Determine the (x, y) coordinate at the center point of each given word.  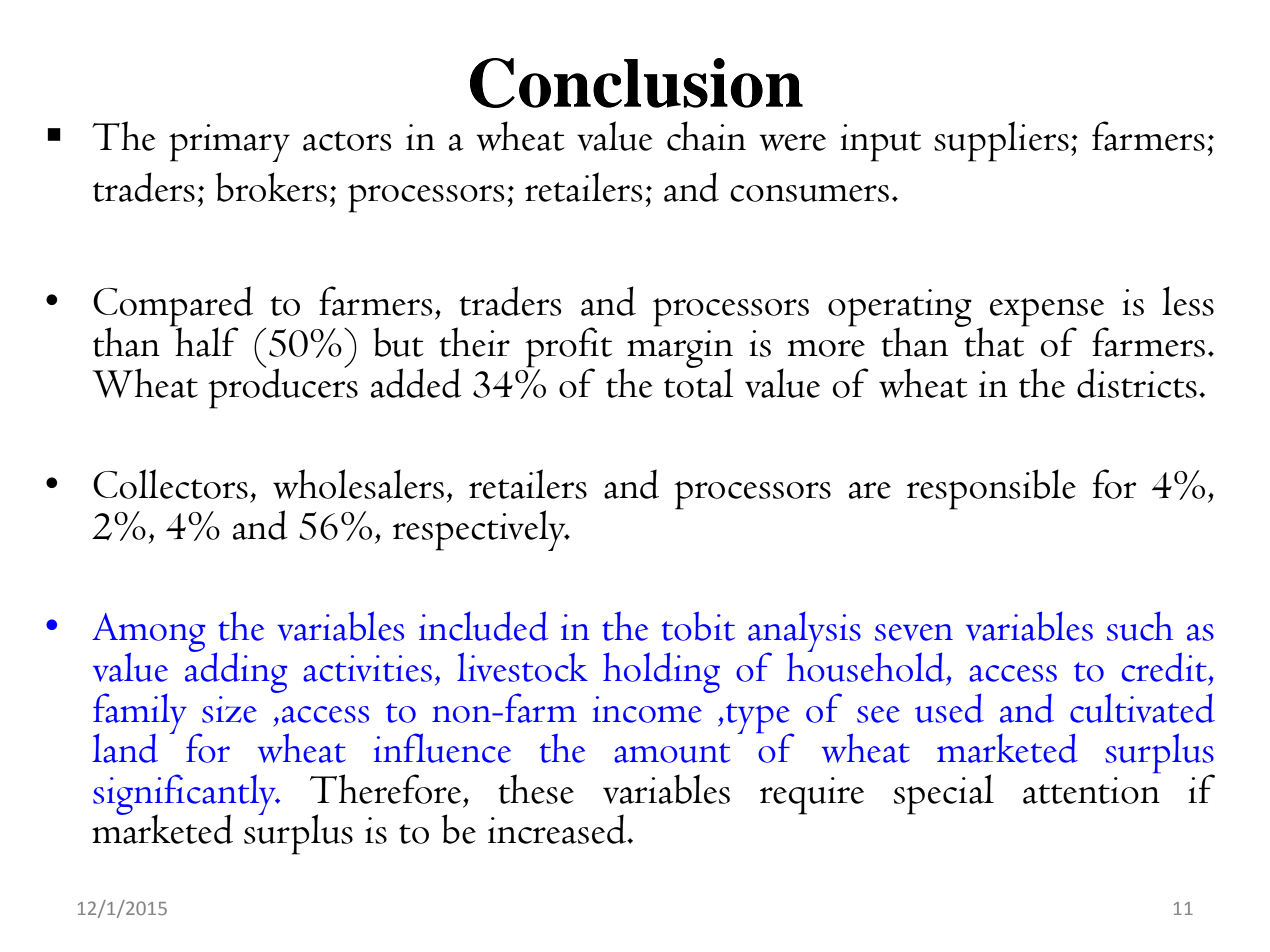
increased (558, 829)
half (206, 341)
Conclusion (636, 83)
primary (229, 143)
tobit (698, 626)
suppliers (1001, 141)
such (1140, 626)
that (994, 341)
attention (1091, 790)
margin (680, 350)
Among (149, 633)
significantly (185, 795)
